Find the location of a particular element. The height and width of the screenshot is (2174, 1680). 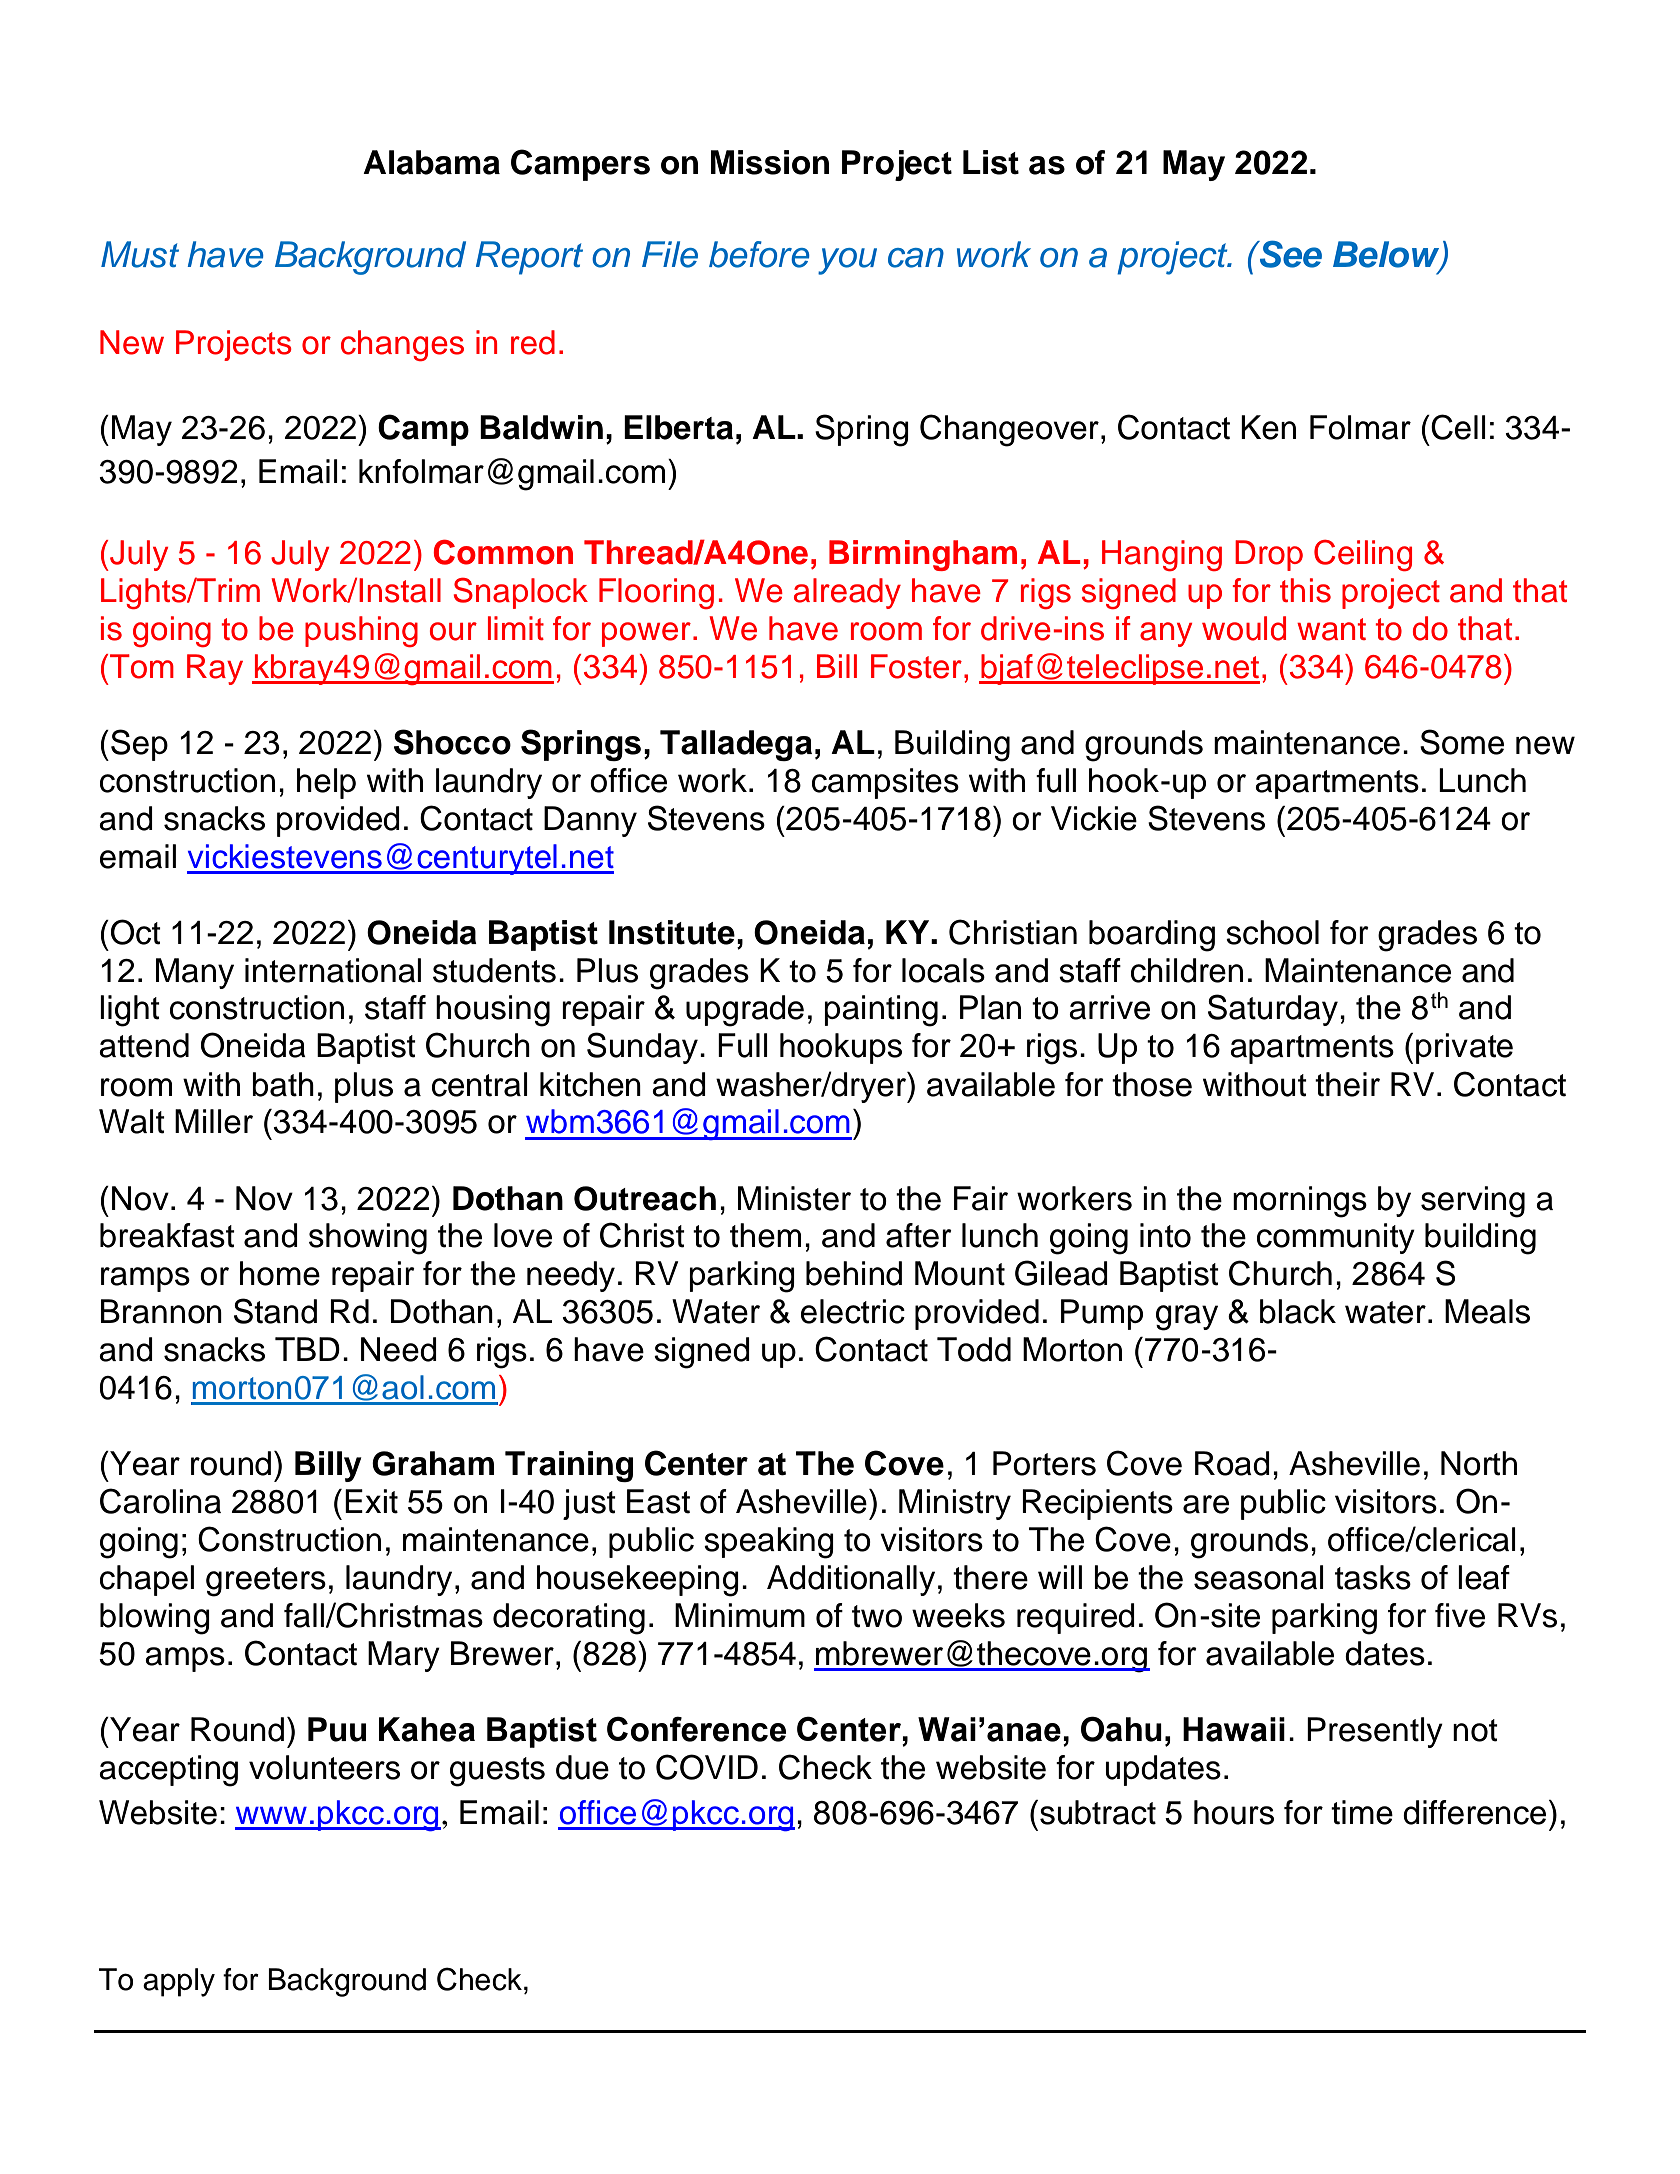

their is located at coordinates (1347, 1084).
